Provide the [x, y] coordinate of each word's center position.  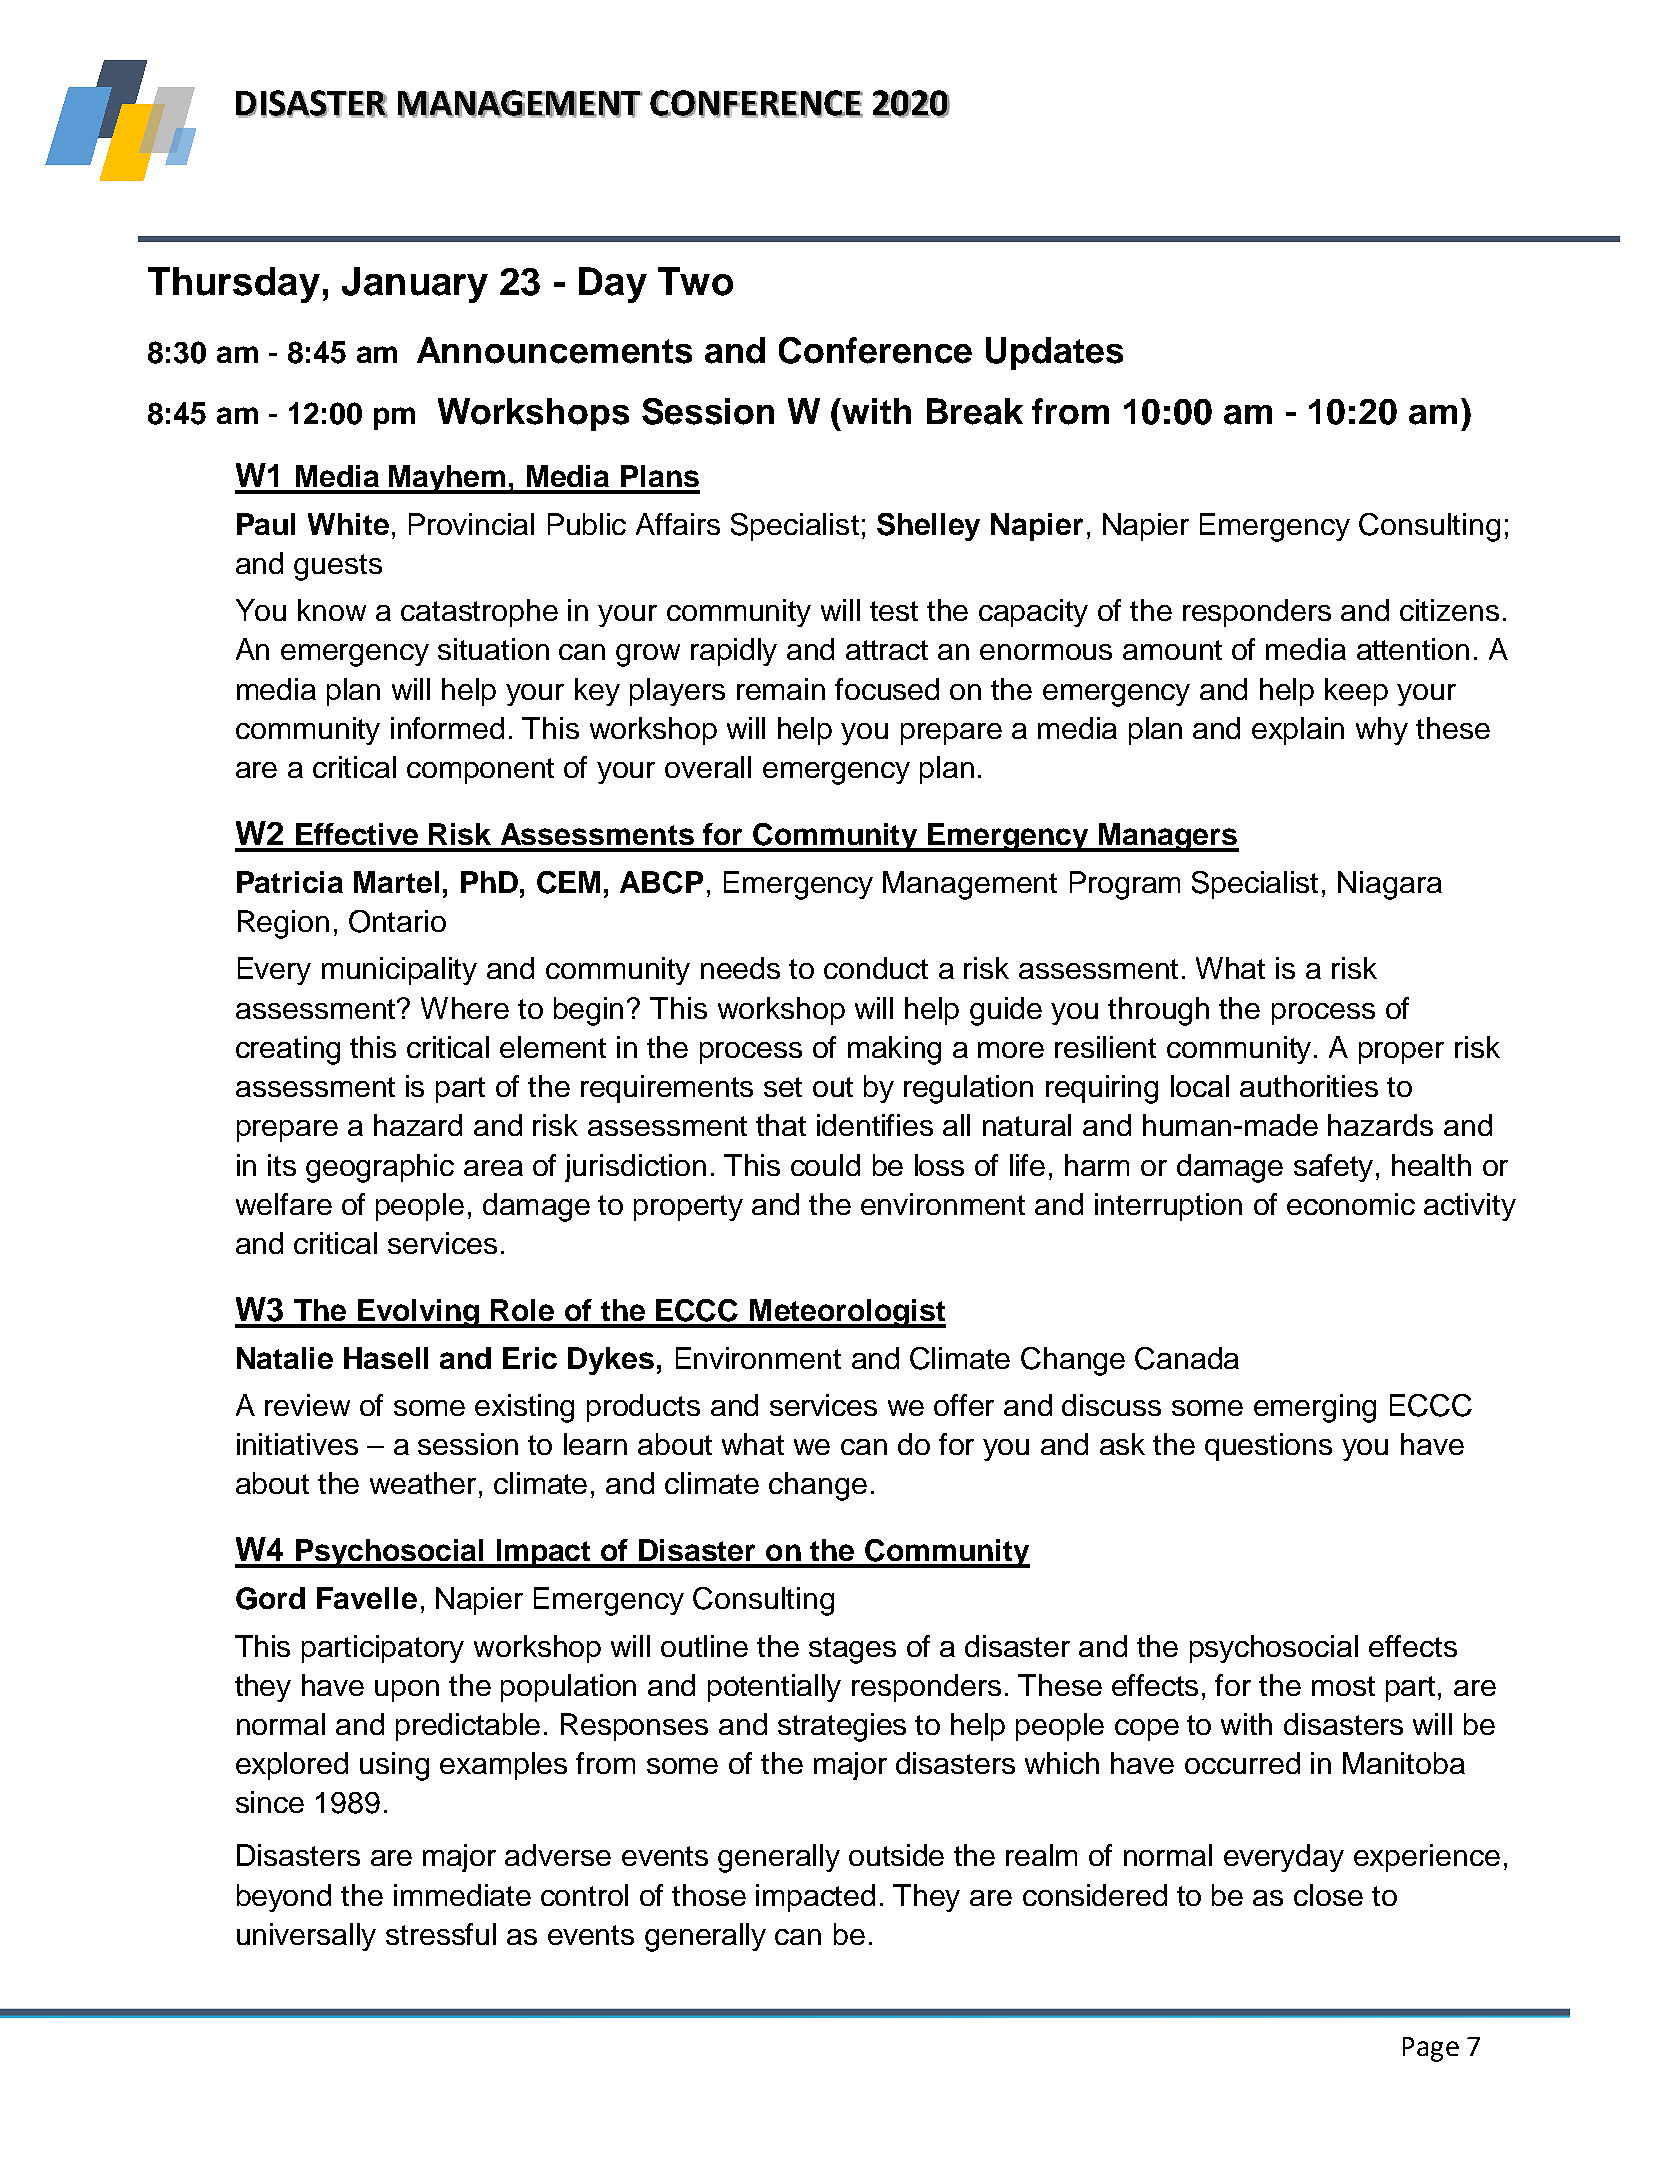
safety [1333, 1168]
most [1343, 1686]
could [825, 1165]
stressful [441, 1934]
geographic [380, 1168]
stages [852, 1650]
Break [975, 411]
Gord [270, 1598]
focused [887, 689]
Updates [1054, 353]
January [415, 285]
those [709, 1895]
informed [447, 728]
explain [1298, 731]
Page [1431, 2049]
